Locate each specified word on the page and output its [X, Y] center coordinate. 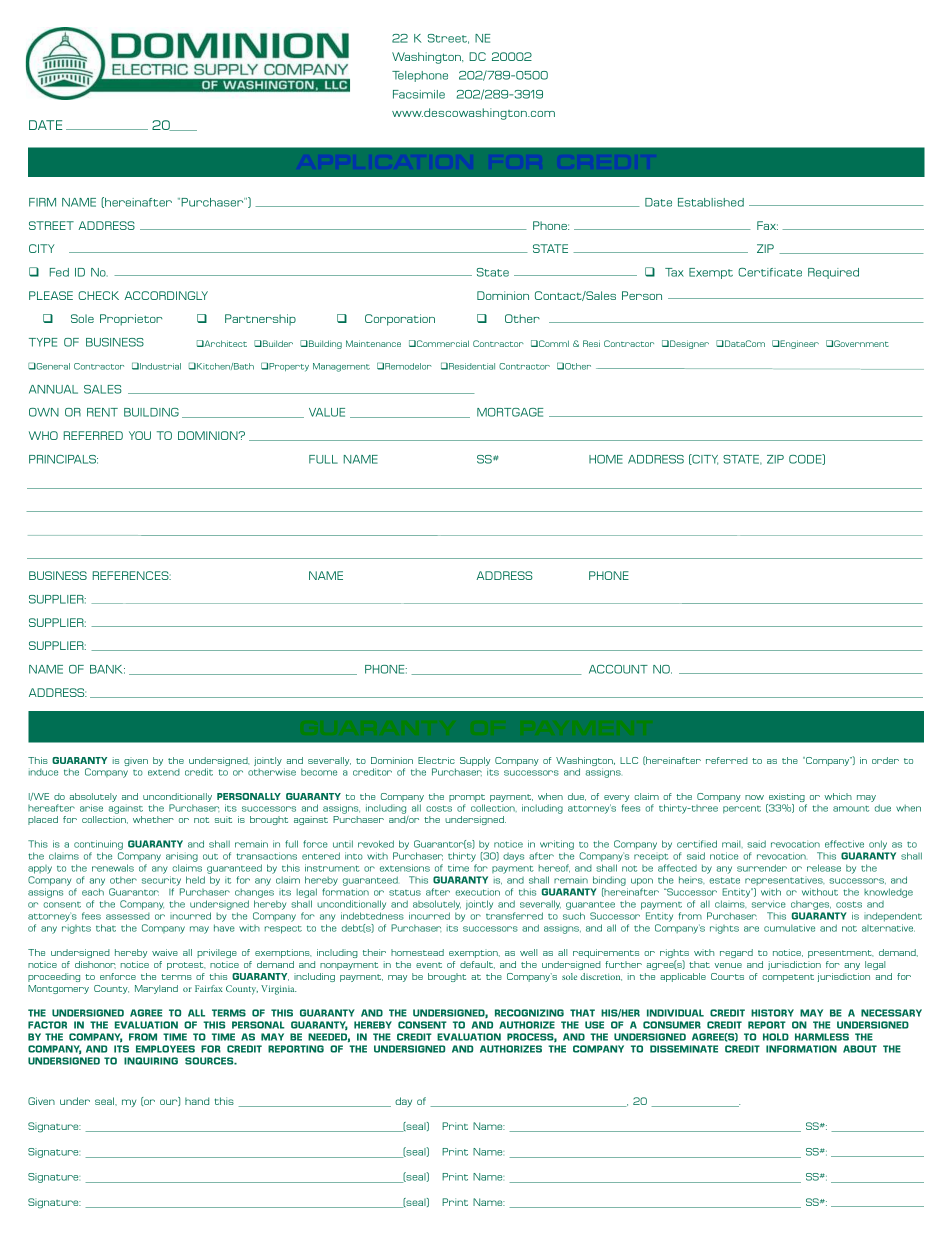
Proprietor [131, 320]
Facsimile [419, 94]
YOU [140, 435]
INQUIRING [151, 1061]
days [513, 857]
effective [844, 844]
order [885, 760]
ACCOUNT [618, 669]
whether [153, 819]
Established [711, 202]
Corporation [400, 320]
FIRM [42, 202]
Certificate [770, 272]
